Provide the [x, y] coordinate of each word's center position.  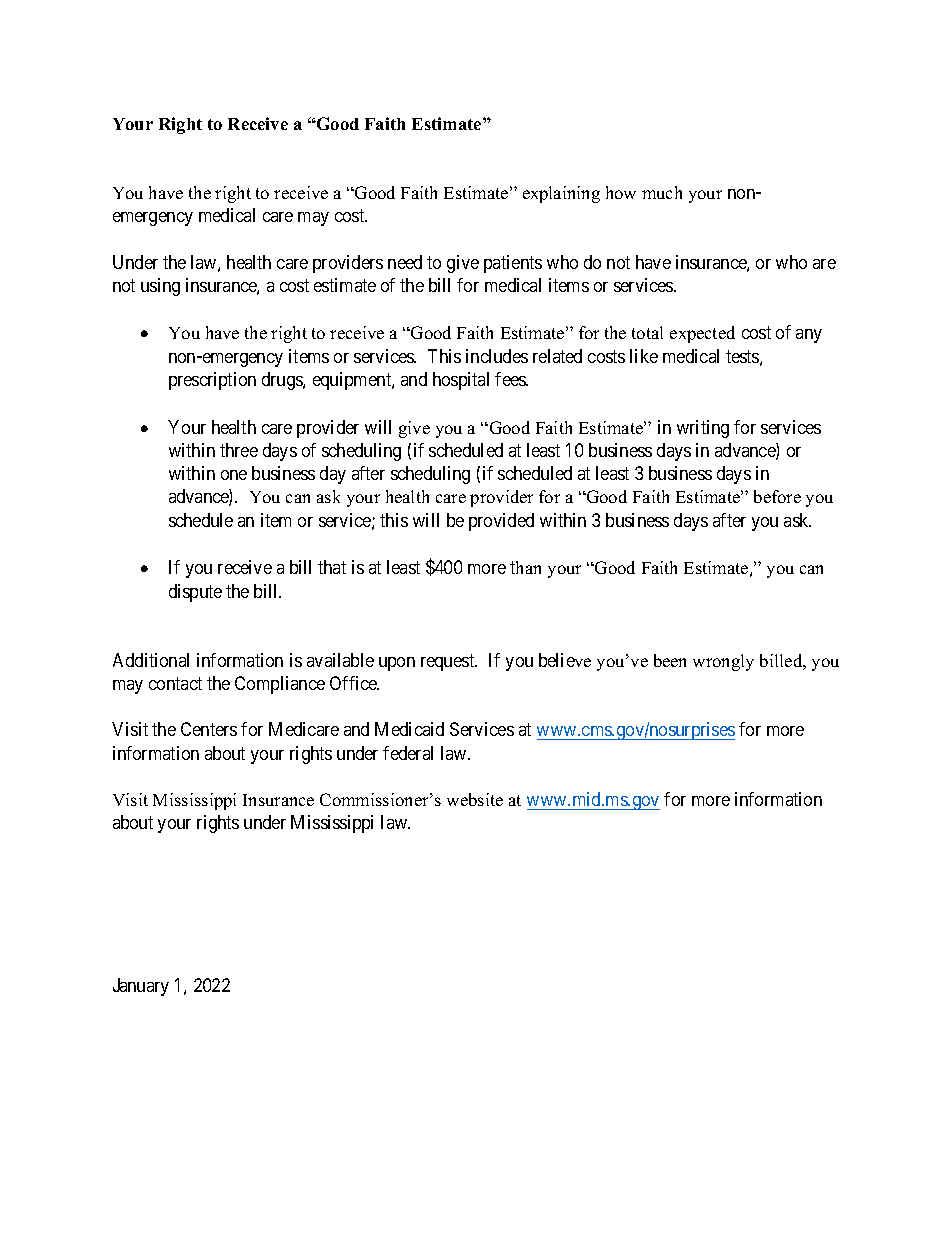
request [449, 662]
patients [513, 264]
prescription [212, 381]
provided [501, 522]
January [141, 987]
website [475, 799]
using [160, 287]
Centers [209, 729]
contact [175, 683]
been [670, 660]
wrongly [723, 662]
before [777, 496]
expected [702, 334]
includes [497, 356]
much [662, 192]
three [239, 450]
